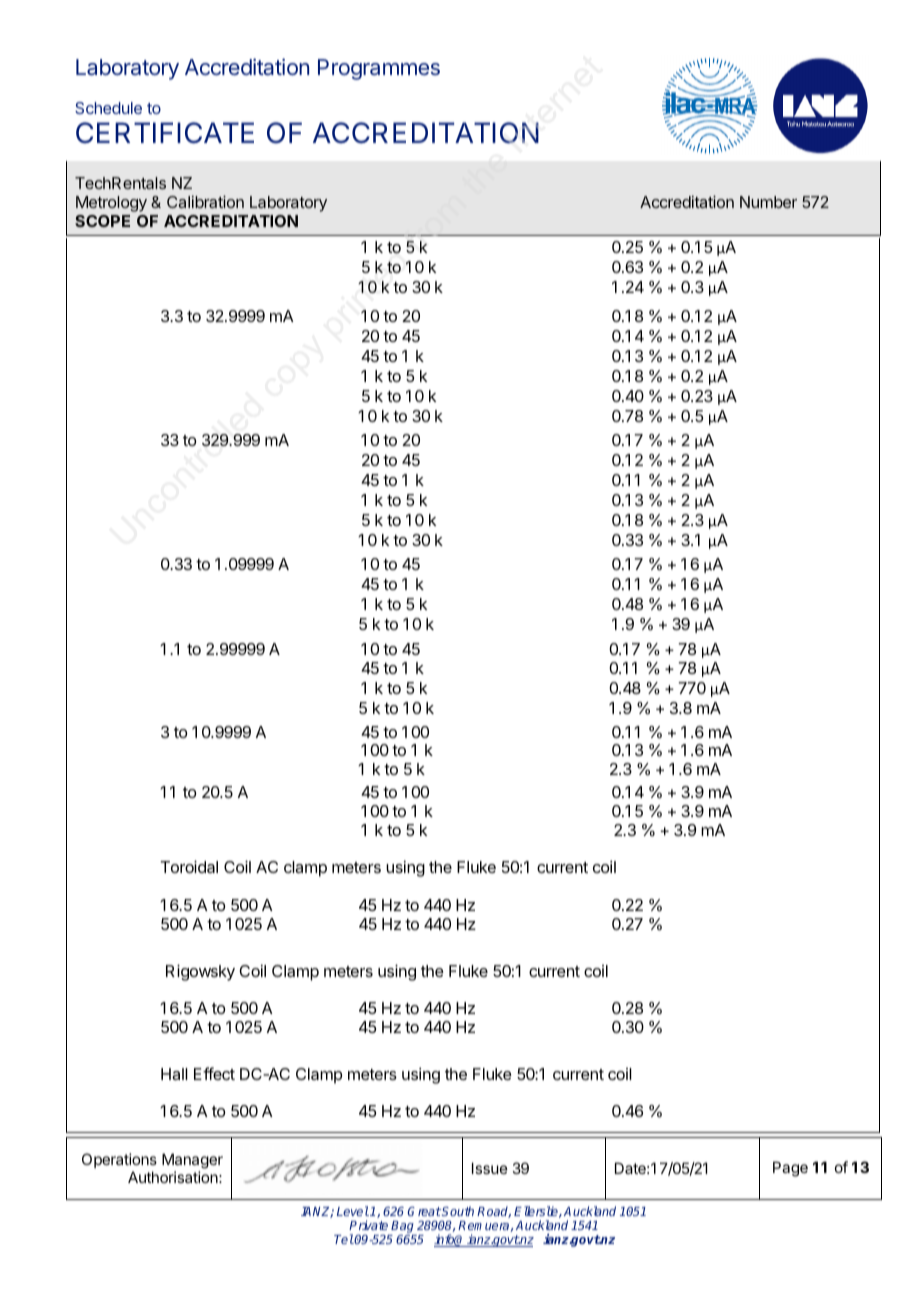 This document has width=924, height=1308. Describe the element at coordinates (458, 1211) in the document. I see `South` at that location.
